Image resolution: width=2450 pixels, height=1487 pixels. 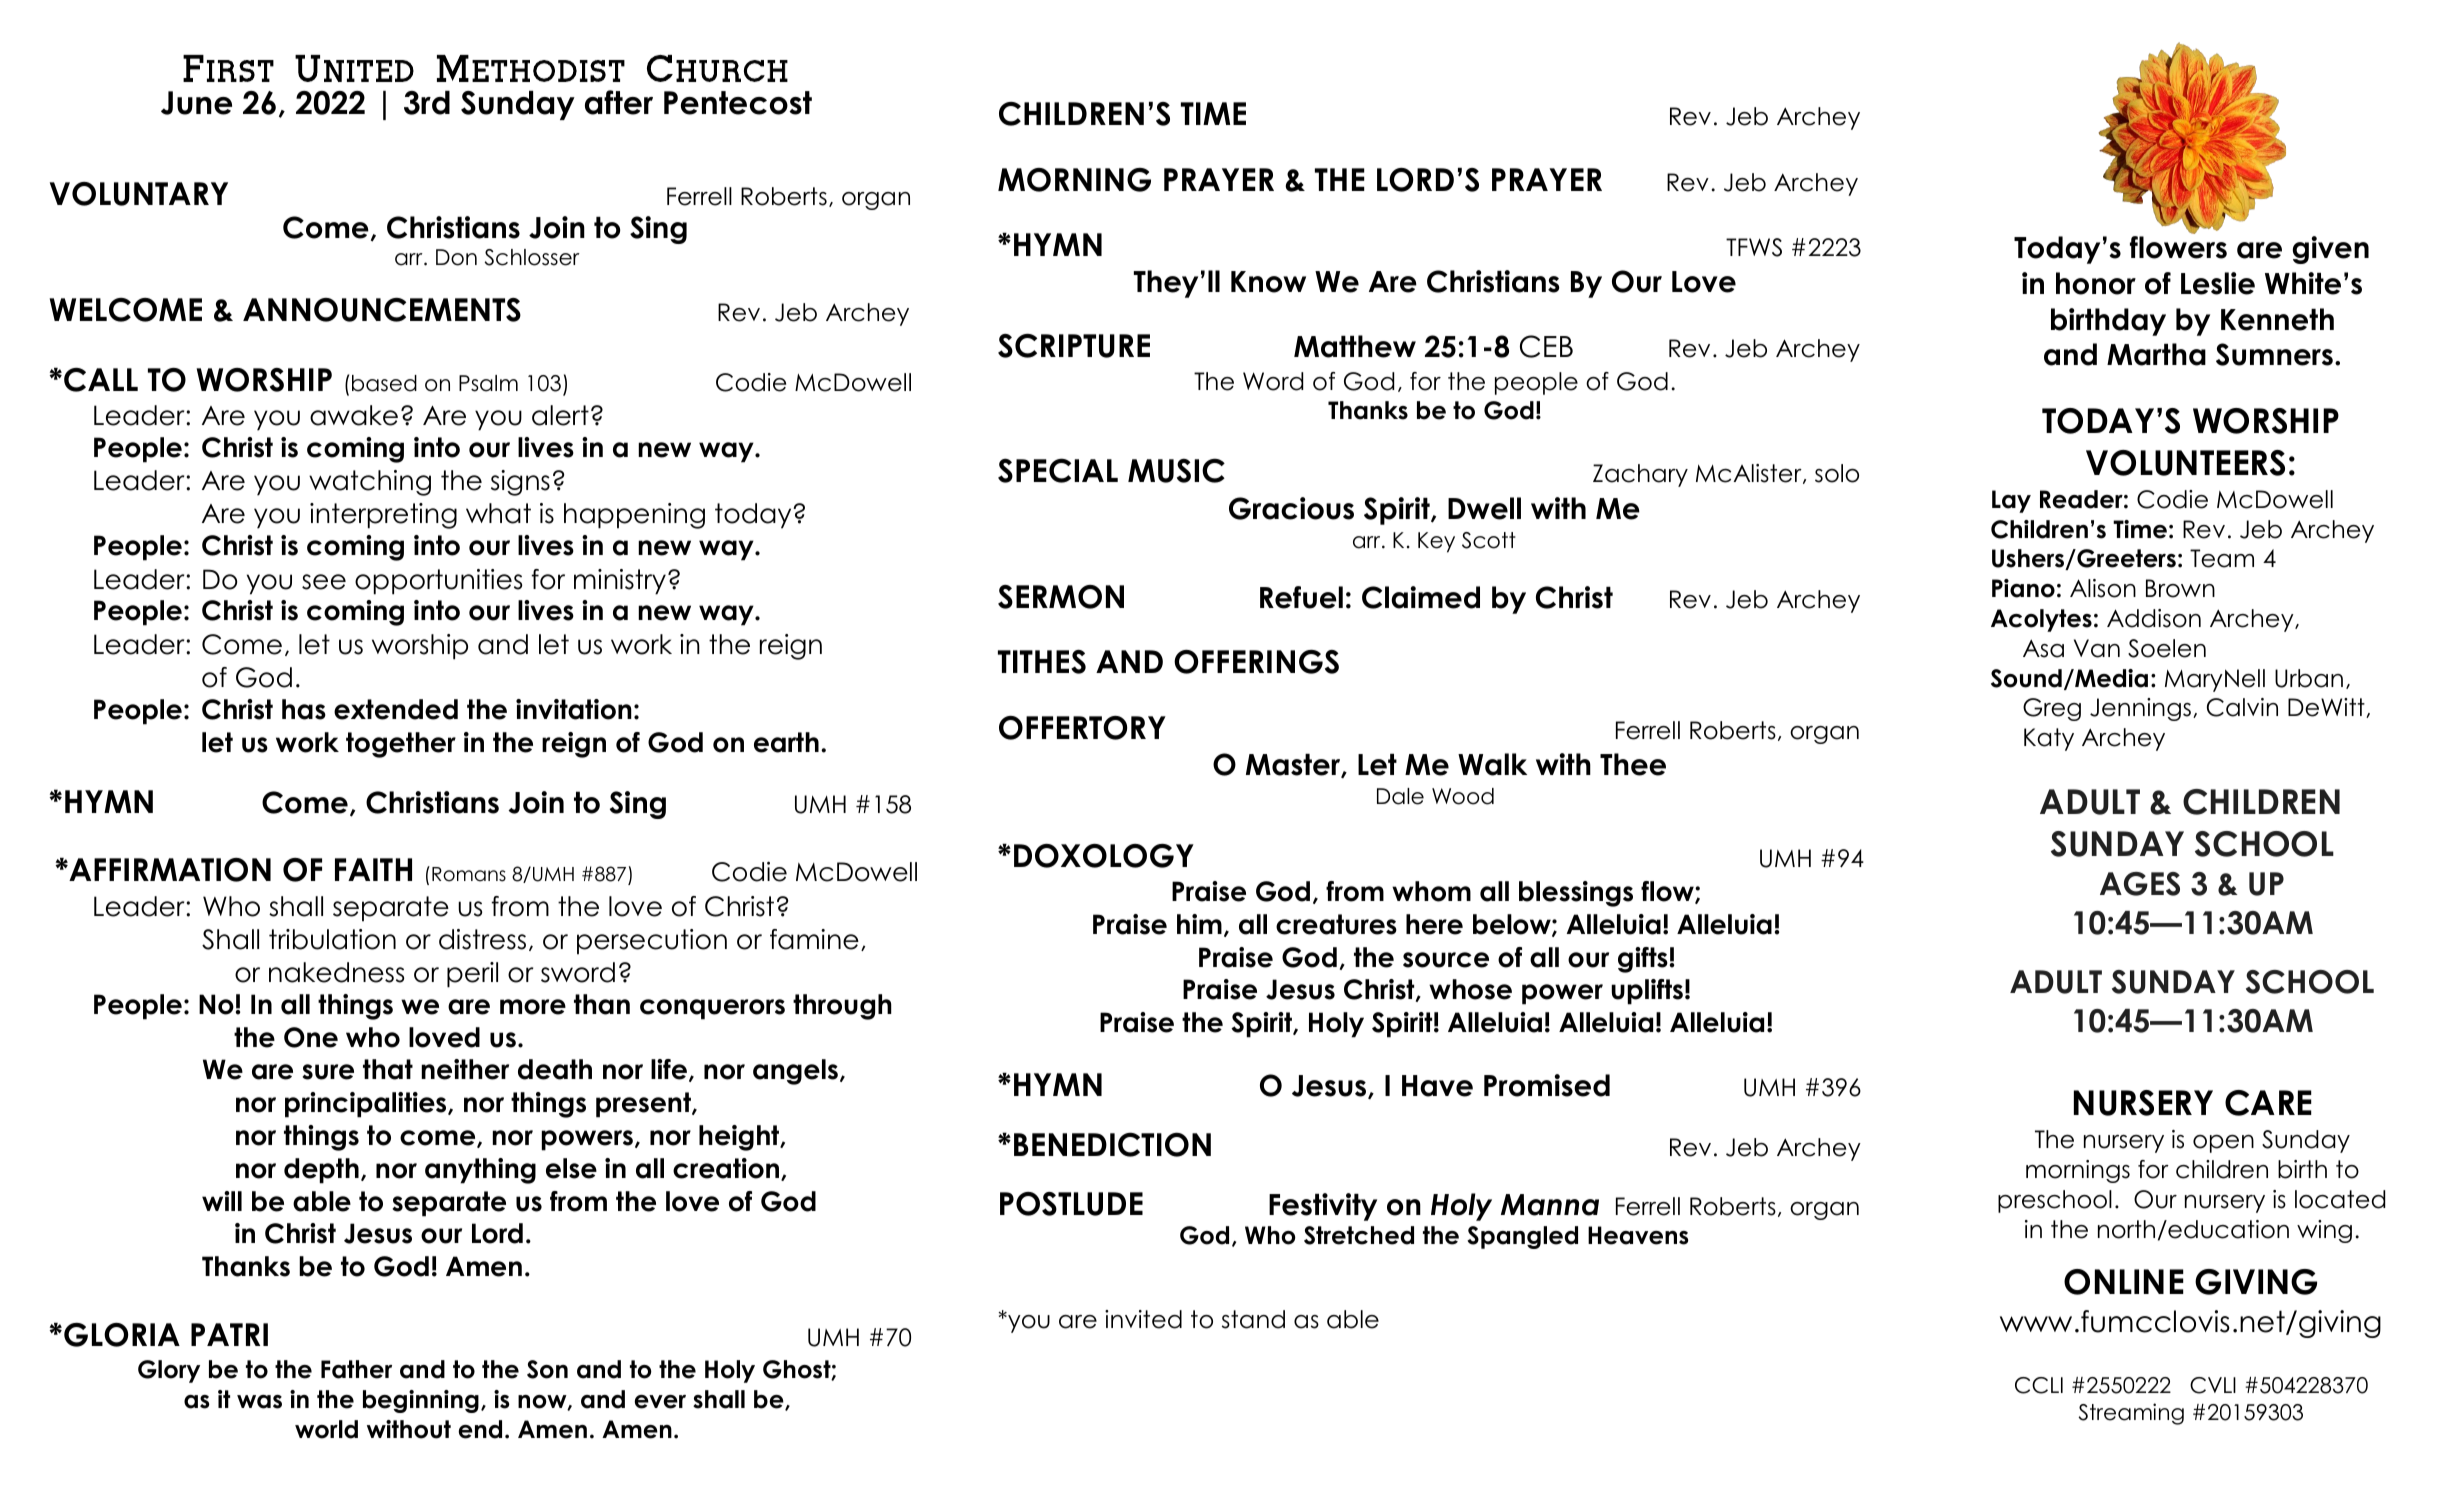 I want to click on open, so click(x=2223, y=1144).
